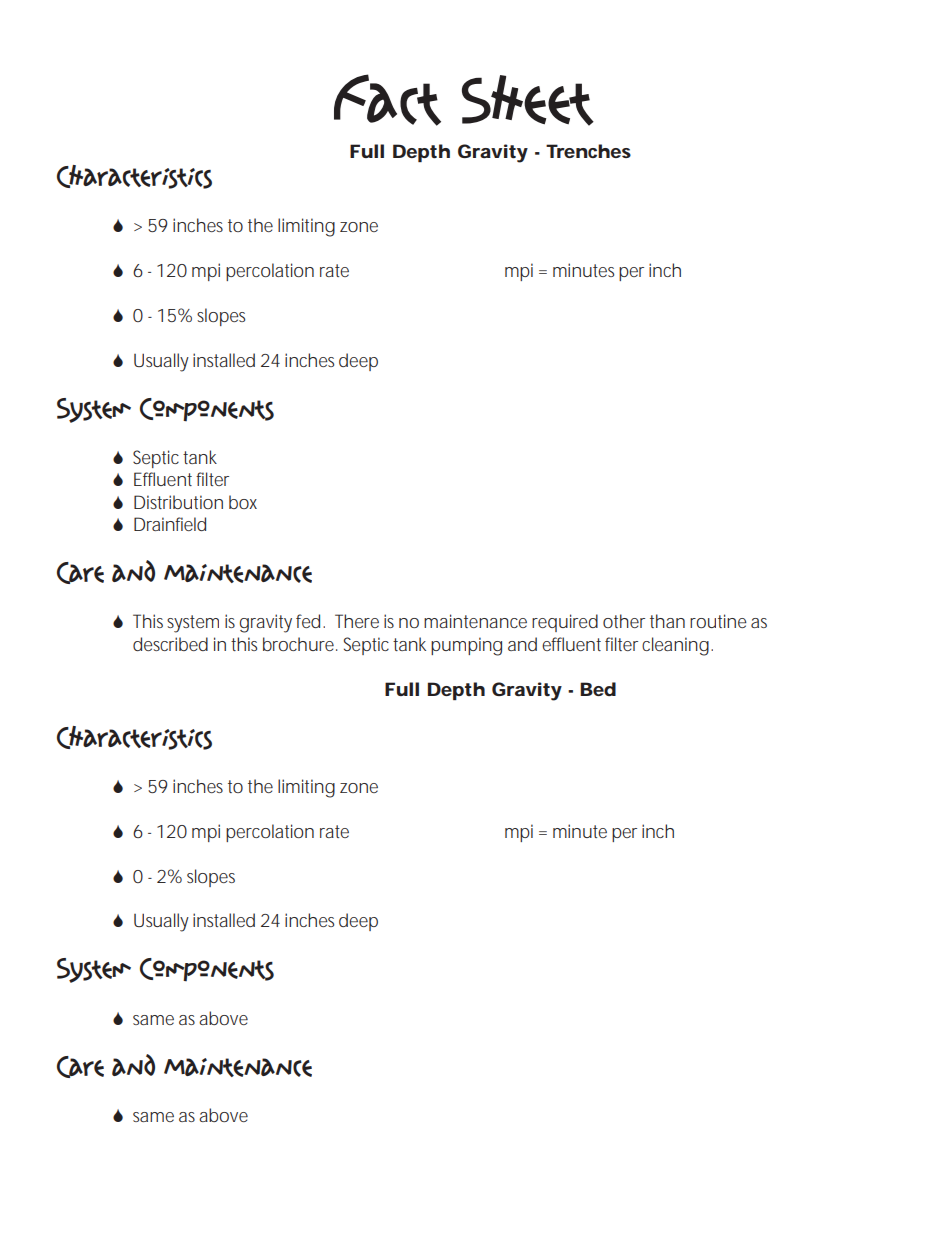  Describe the element at coordinates (178, 502) in the screenshot. I see `Distribution` at that location.
